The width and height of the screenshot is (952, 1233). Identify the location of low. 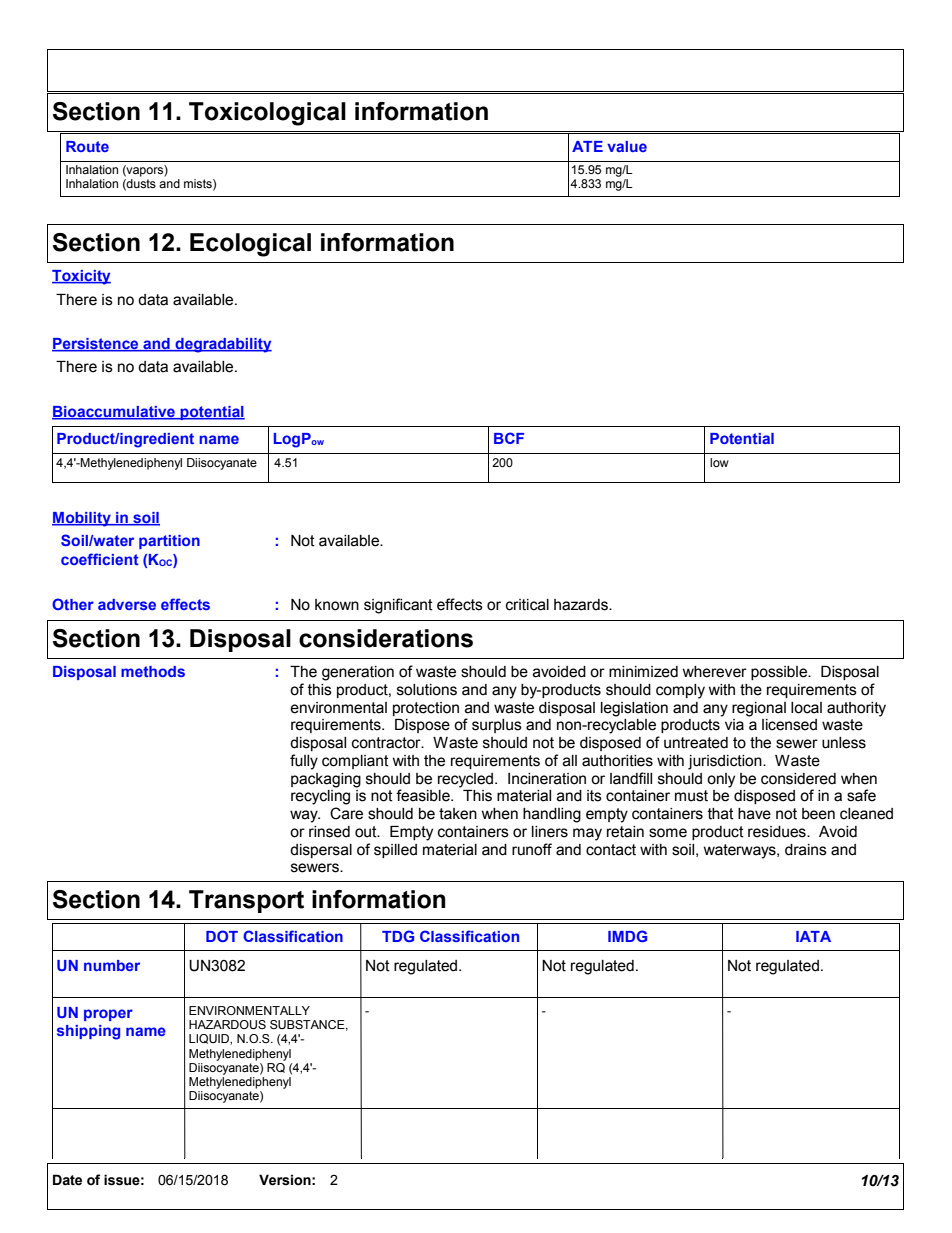
(719, 462).
